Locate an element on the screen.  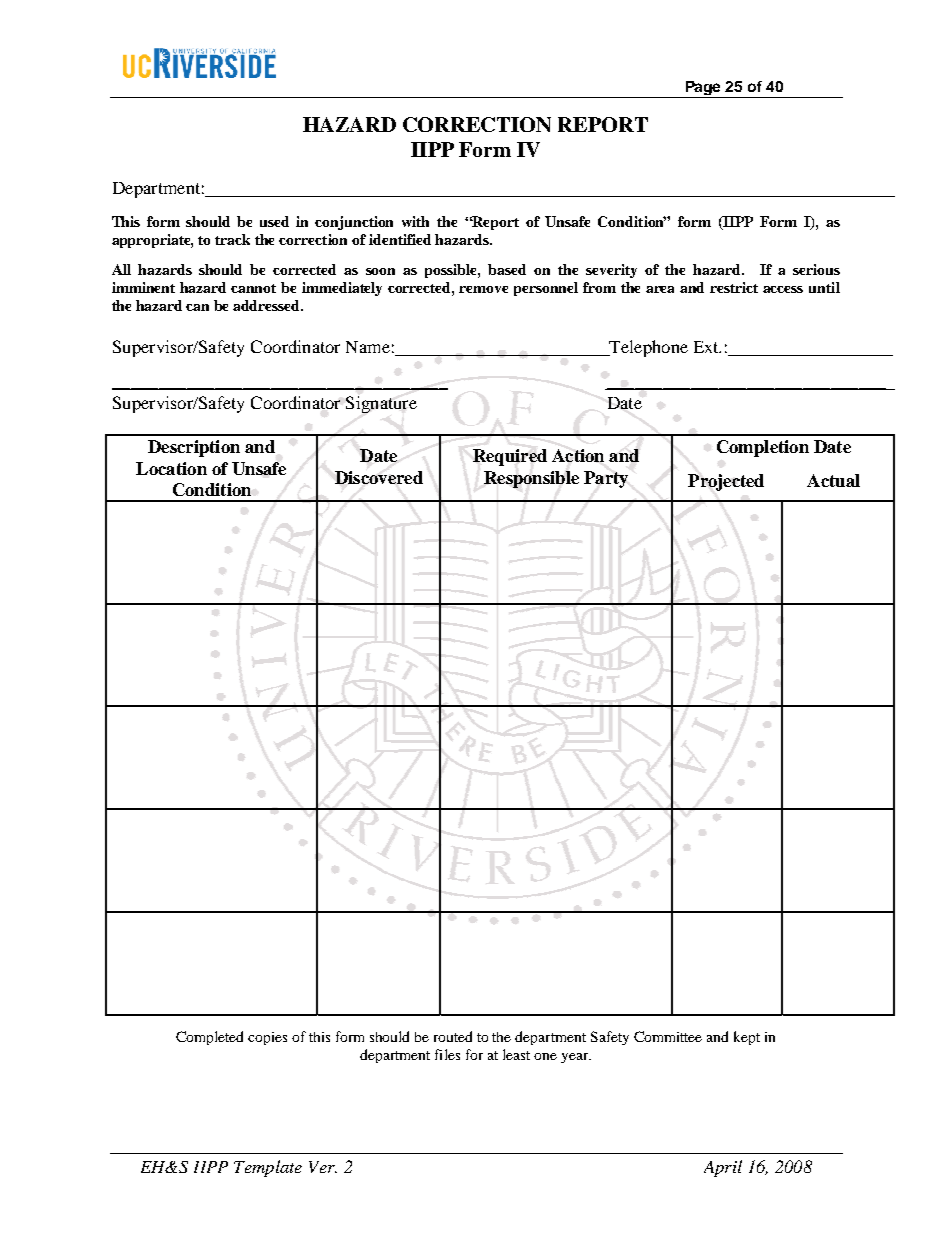
kept is located at coordinates (747, 1038).
